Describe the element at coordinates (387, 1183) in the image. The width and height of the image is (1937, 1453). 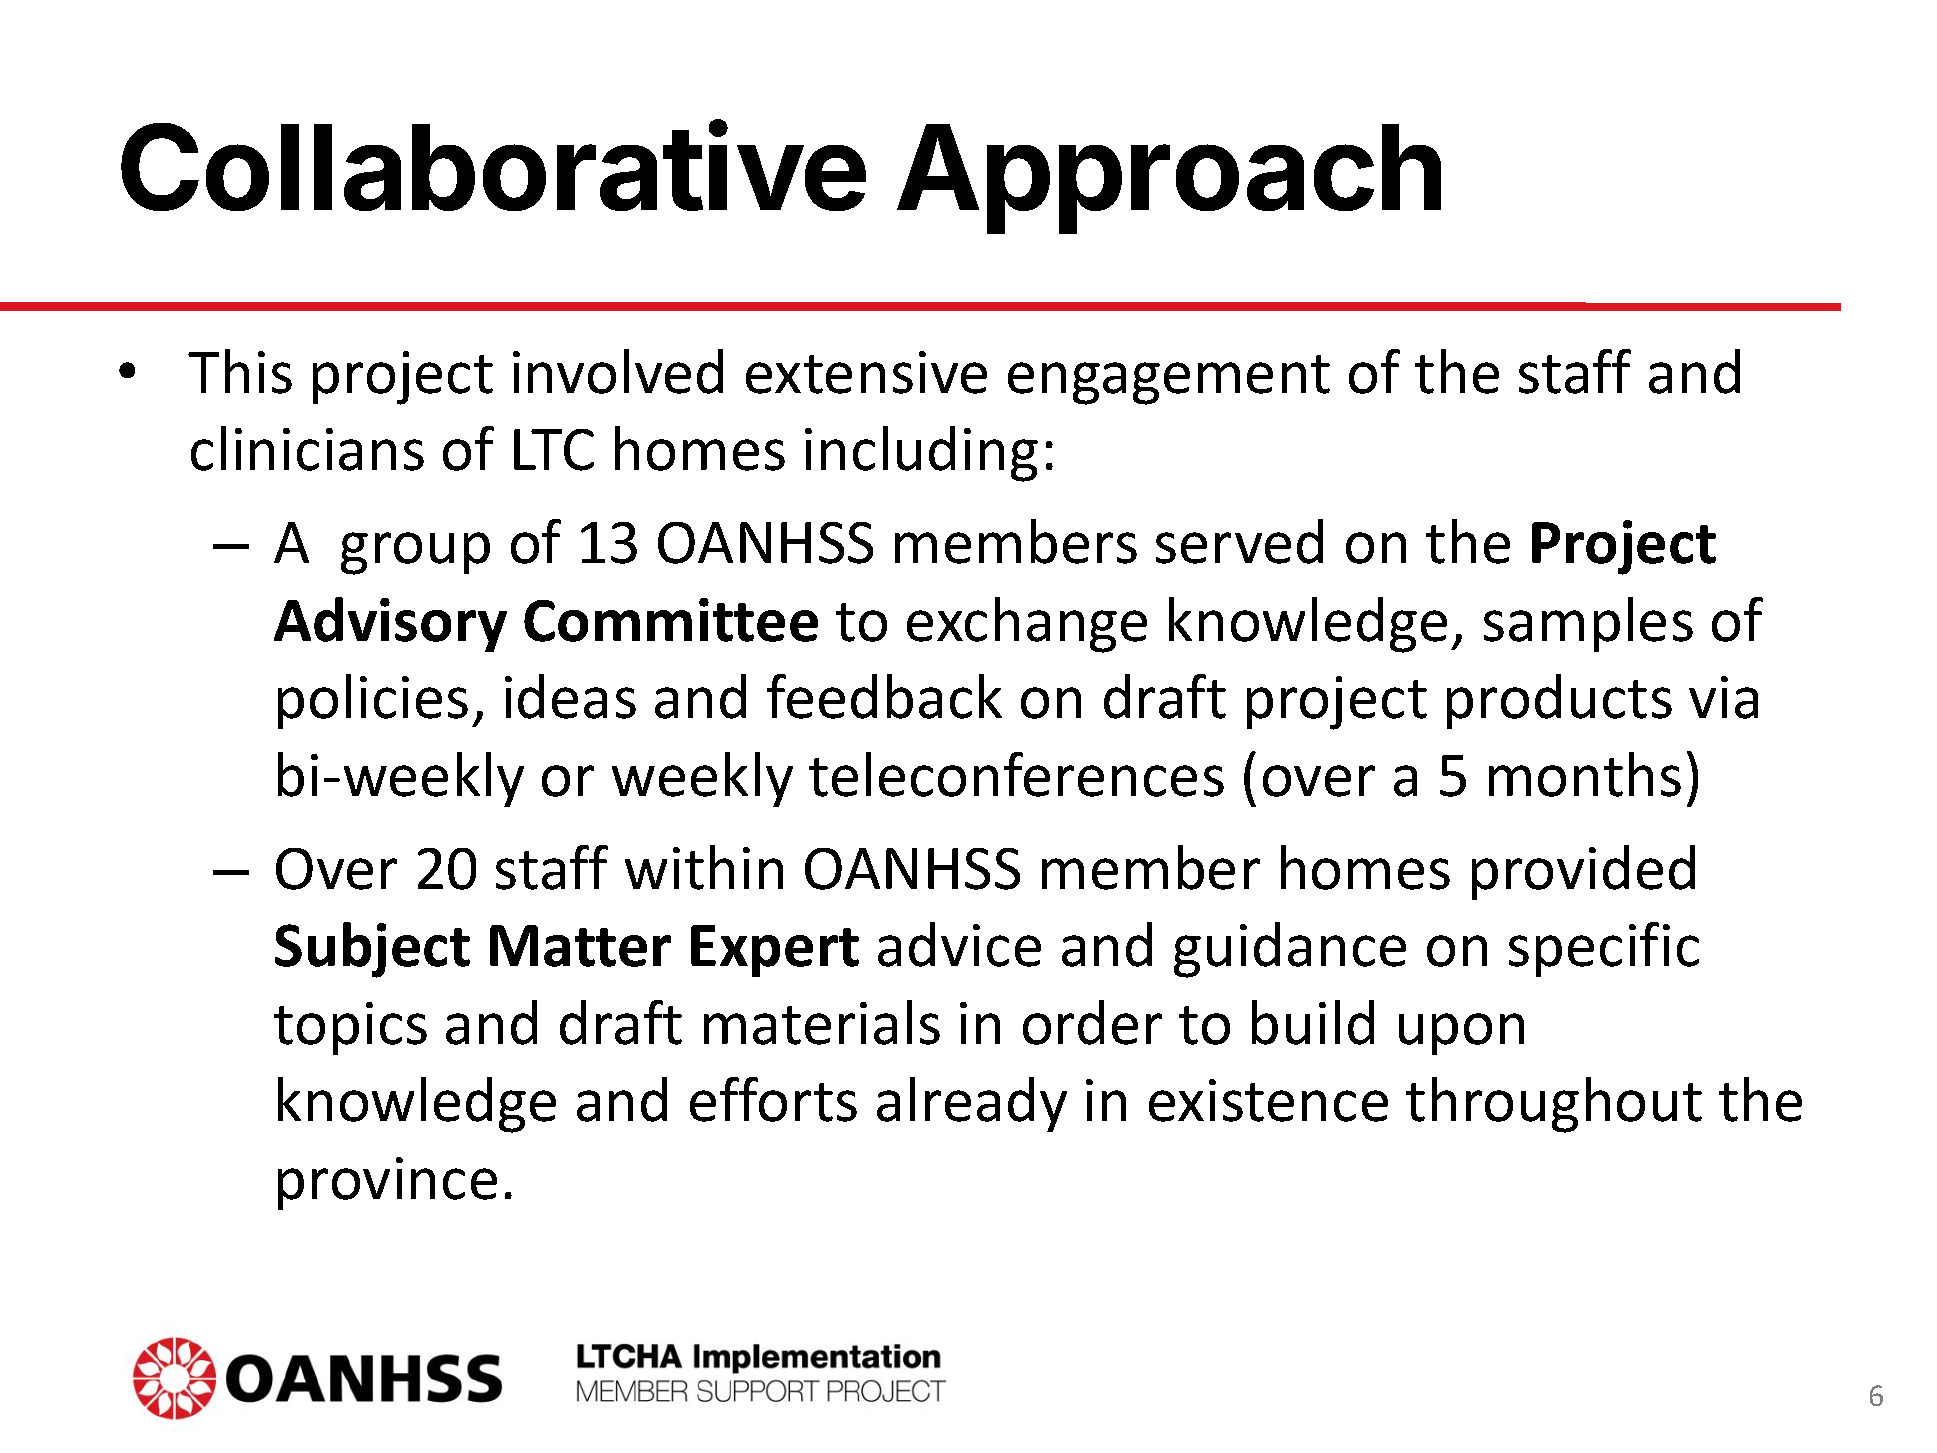
I see `province` at that location.
